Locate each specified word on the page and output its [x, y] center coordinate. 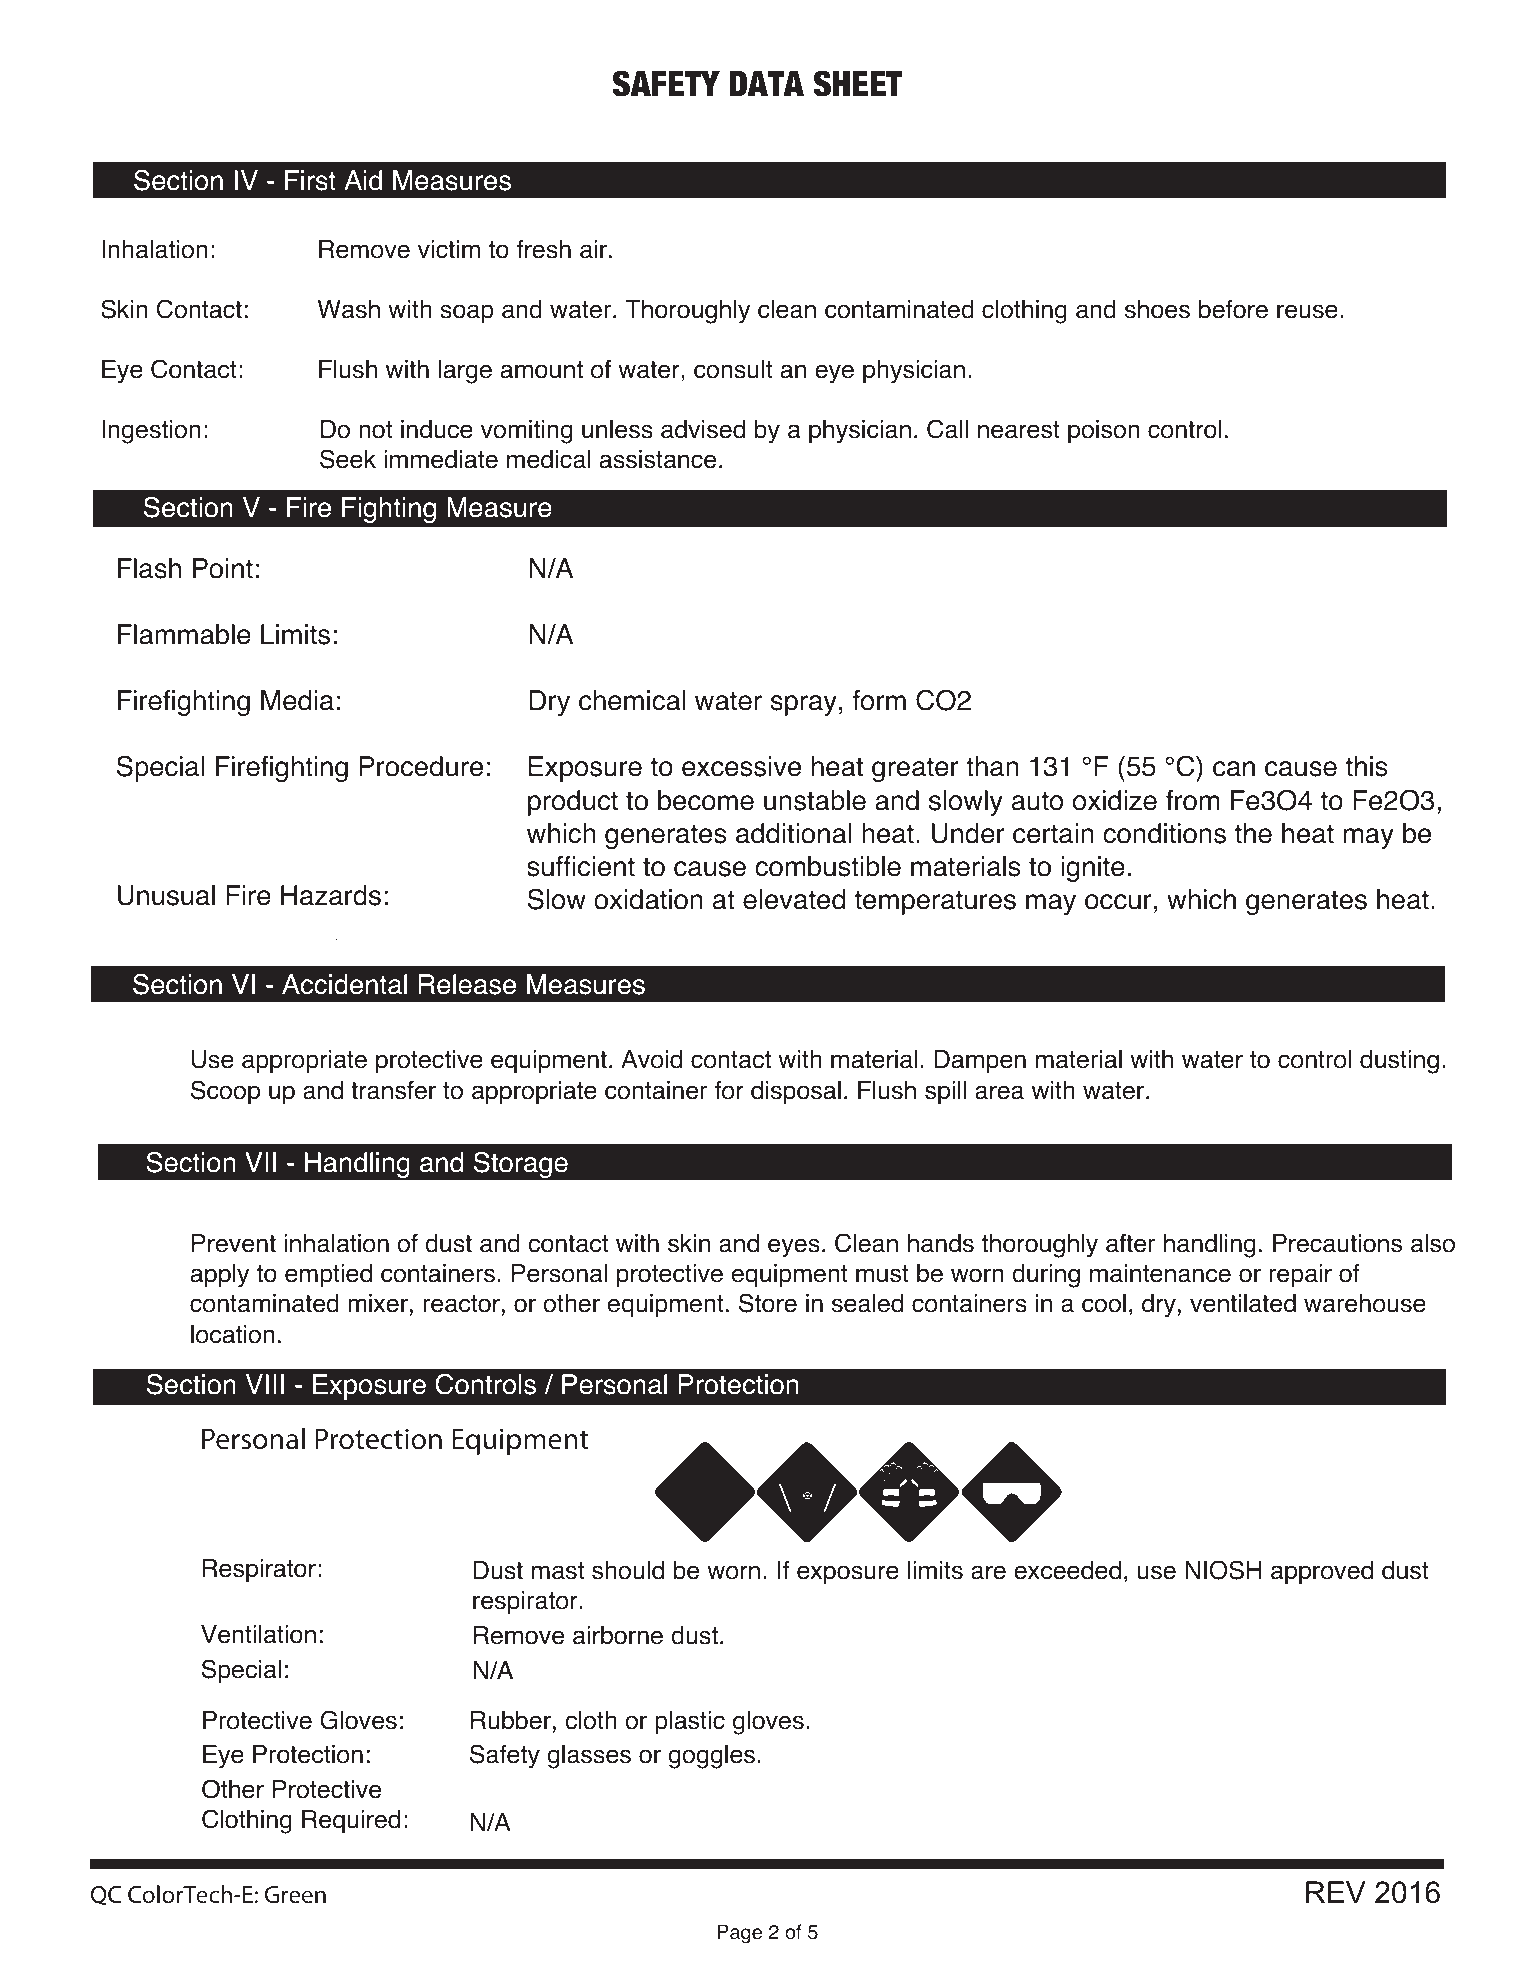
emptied [328, 1276]
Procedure [421, 766]
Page [739, 1934]
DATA [766, 83]
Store [768, 1303]
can [1234, 769]
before [1233, 309]
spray [803, 705]
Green [295, 1895]
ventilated [1243, 1303]
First [310, 180]
